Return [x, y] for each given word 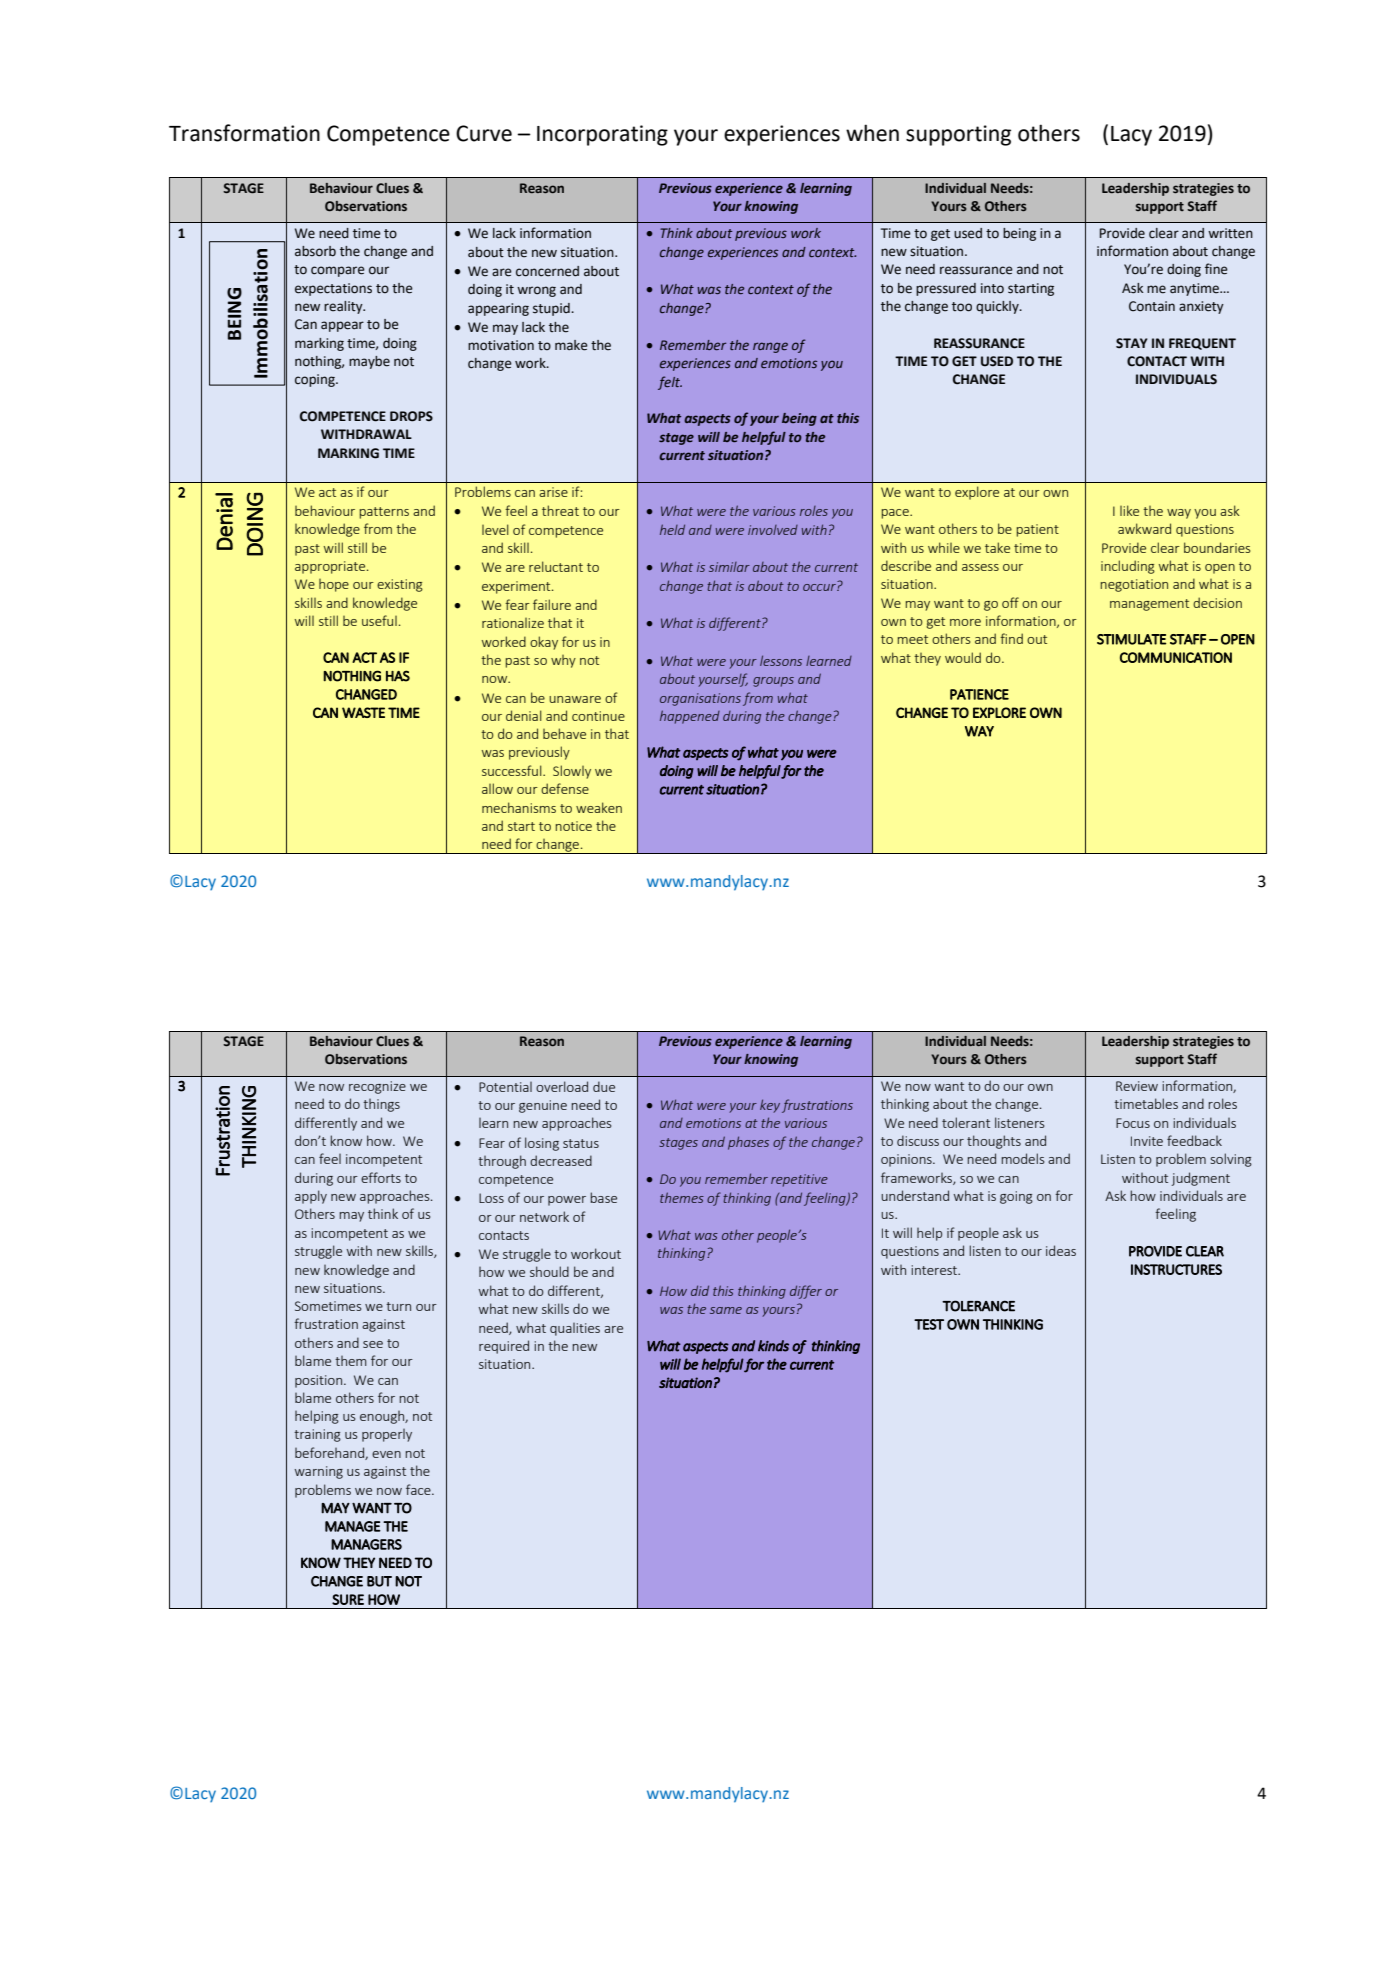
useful [379, 620]
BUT [379, 1581]
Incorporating [602, 135]
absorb [315, 251]
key [770, 1106]
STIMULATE [1131, 639]
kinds [773, 1346]
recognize [377, 1087]
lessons [781, 660]
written [1230, 233]
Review [1137, 1086]
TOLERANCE [978, 1306]
